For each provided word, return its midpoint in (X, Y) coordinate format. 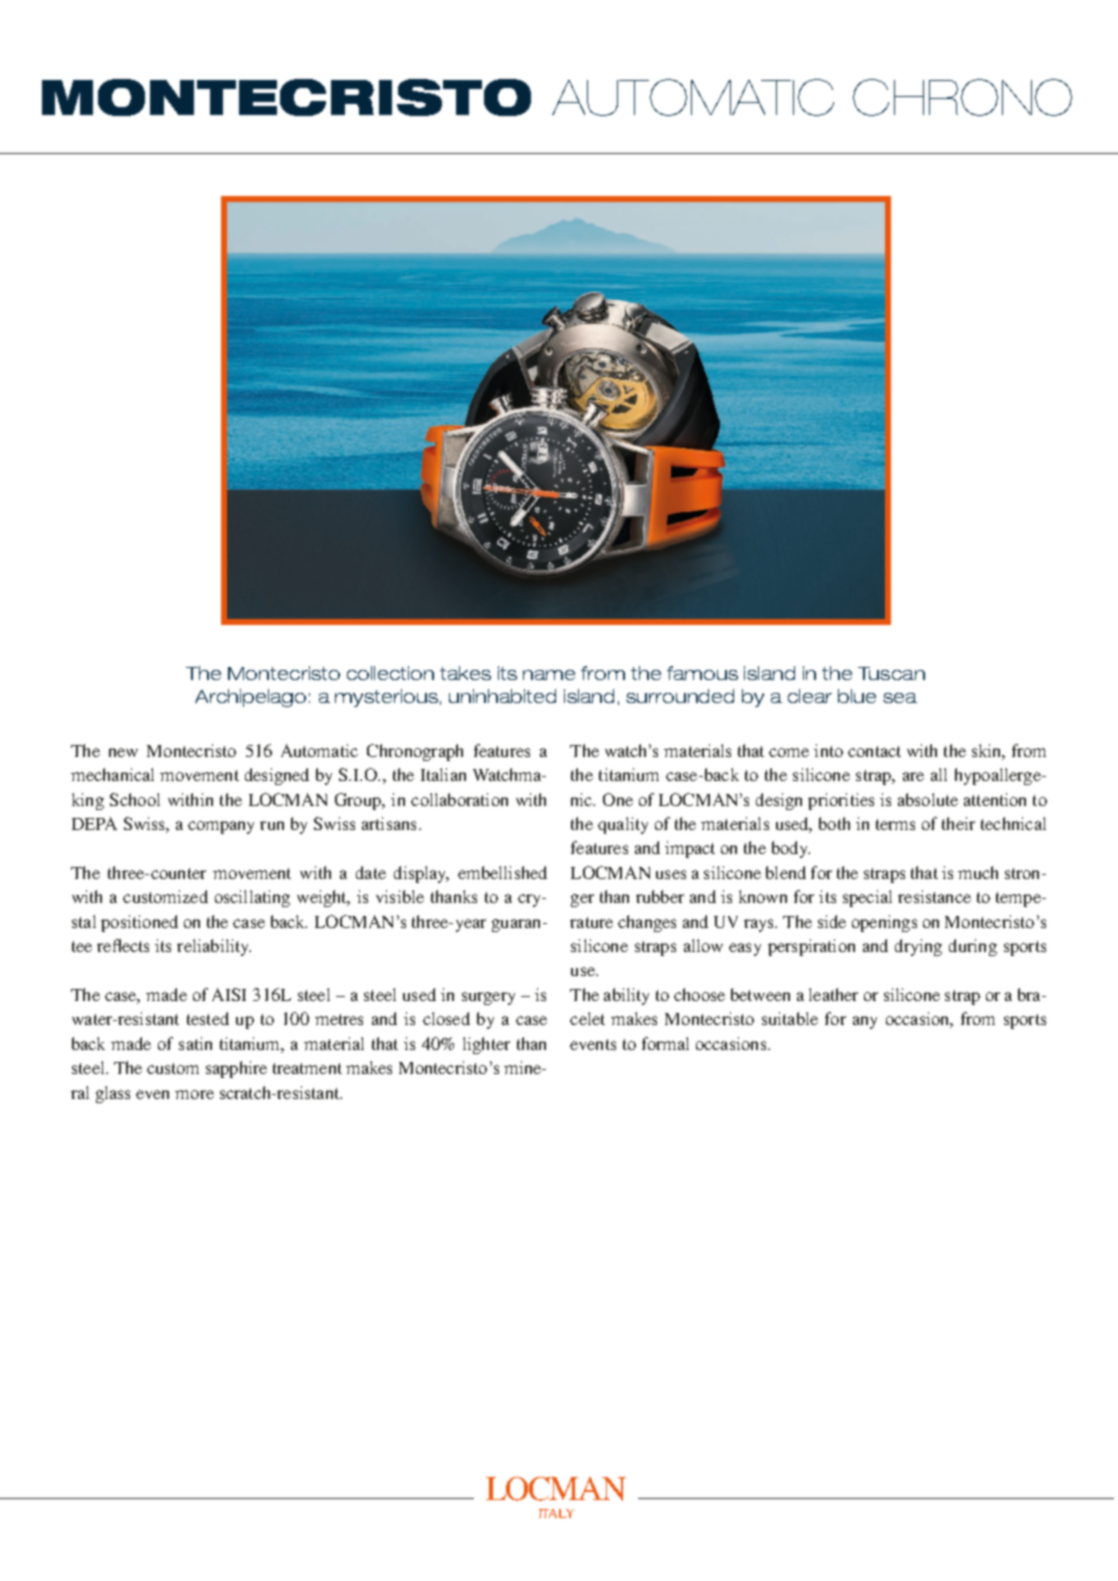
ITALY (556, 1513)
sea (900, 698)
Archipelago (250, 698)
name (549, 675)
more (194, 1094)
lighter (486, 1045)
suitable (790, 1018)
